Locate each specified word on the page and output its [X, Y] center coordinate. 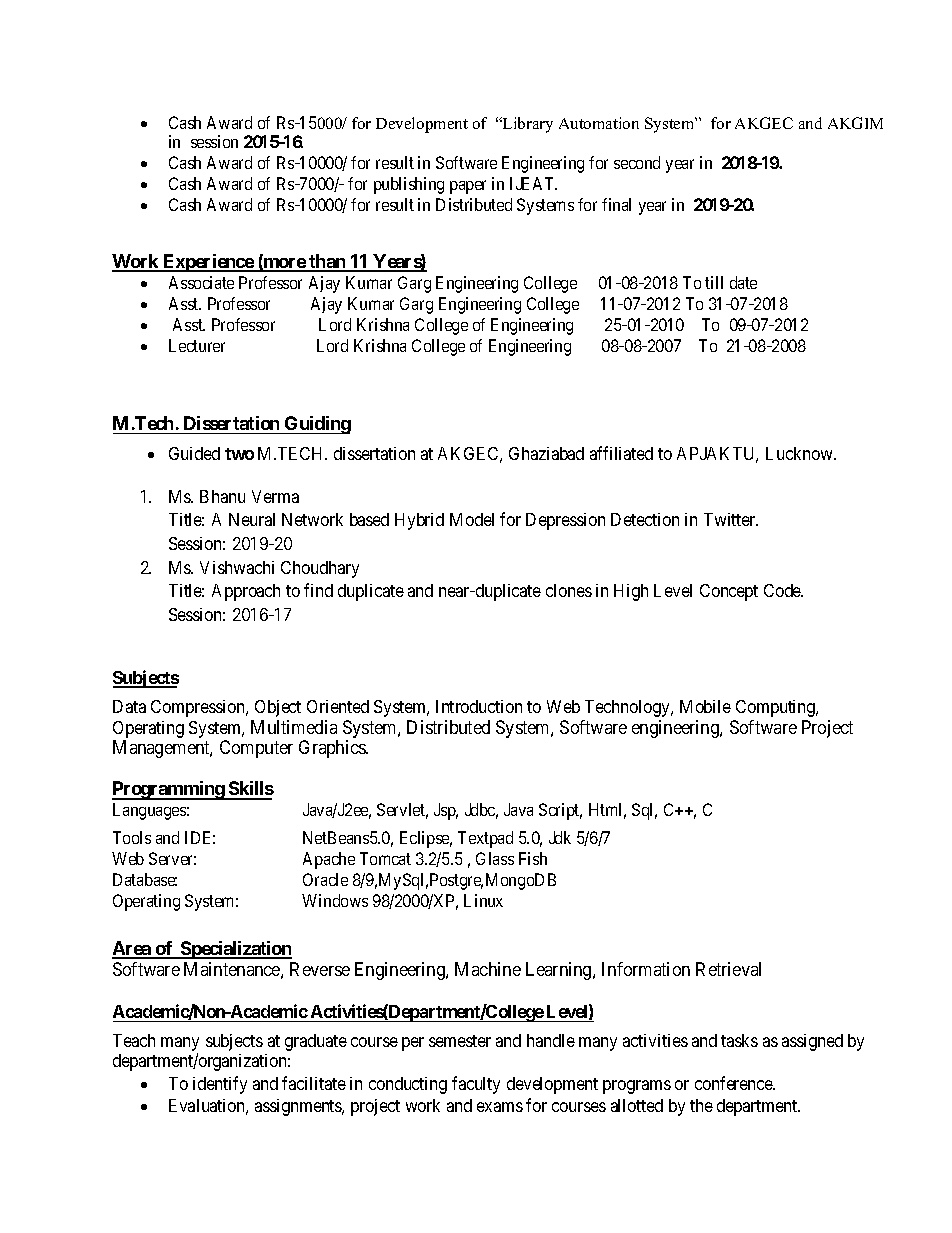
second [637, 162]
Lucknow [800, 453]
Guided [194, 453]
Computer [256, 749]
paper [468, 187]
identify [220, 1085]
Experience [208, 263]
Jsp [446, 811]
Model [472, 519]
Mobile [705, 706]
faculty [476, 1085]
